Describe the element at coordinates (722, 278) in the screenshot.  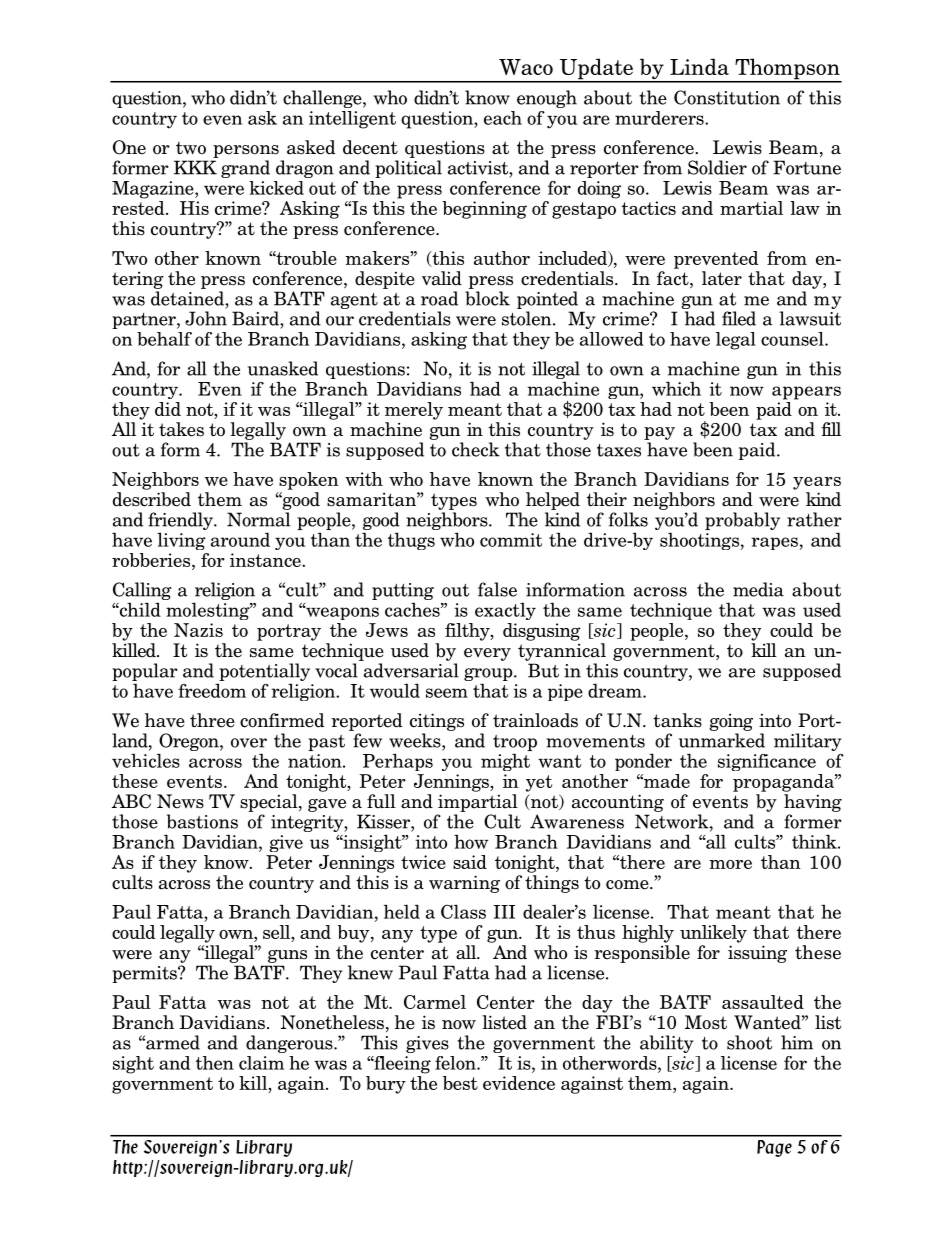
I see `later` at that location.
